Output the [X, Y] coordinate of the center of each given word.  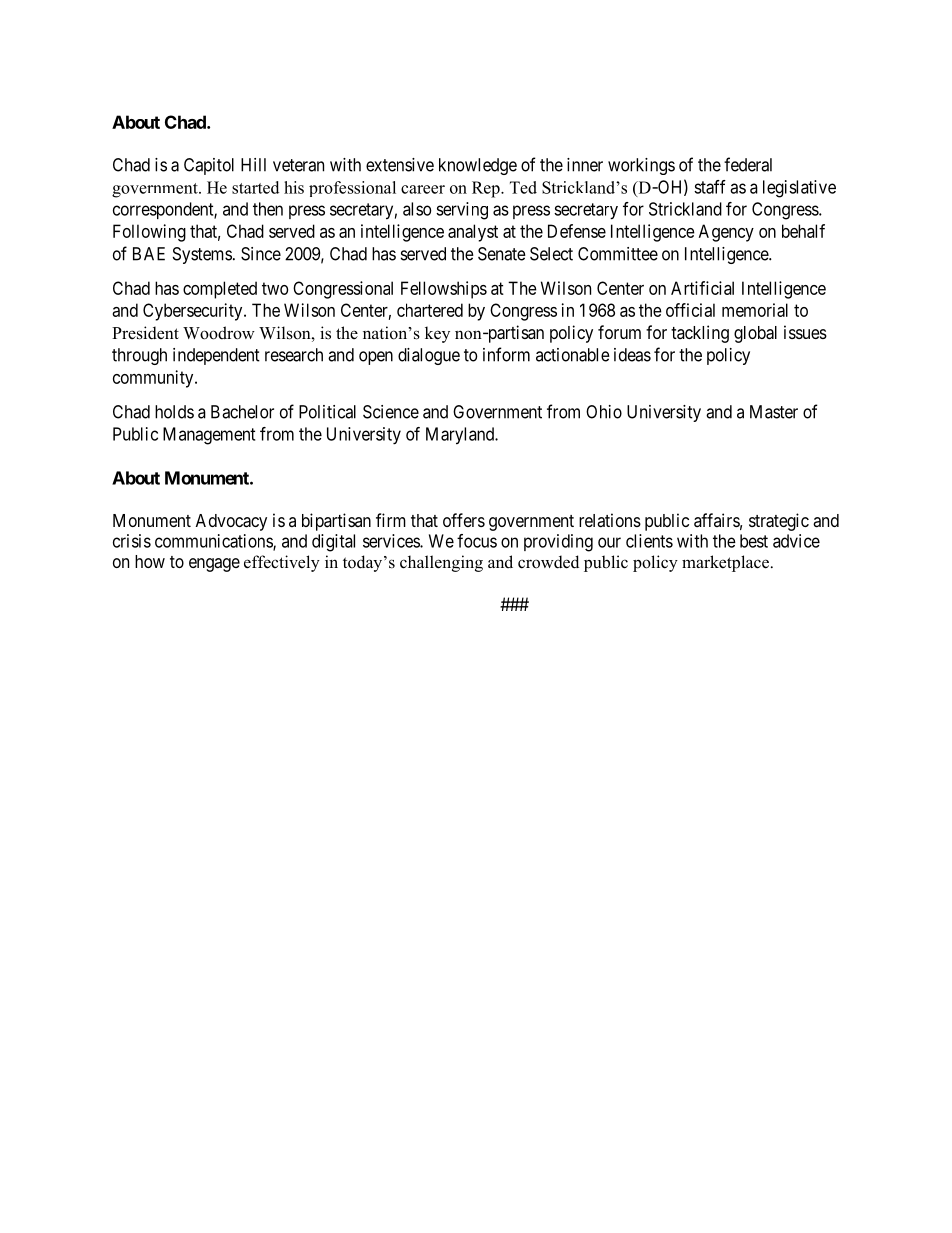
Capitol [209, 166]
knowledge [478, 166]
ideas [632, 355]
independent [216, 356]
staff [710, 187]
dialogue [429, 356]
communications [214, 542]
